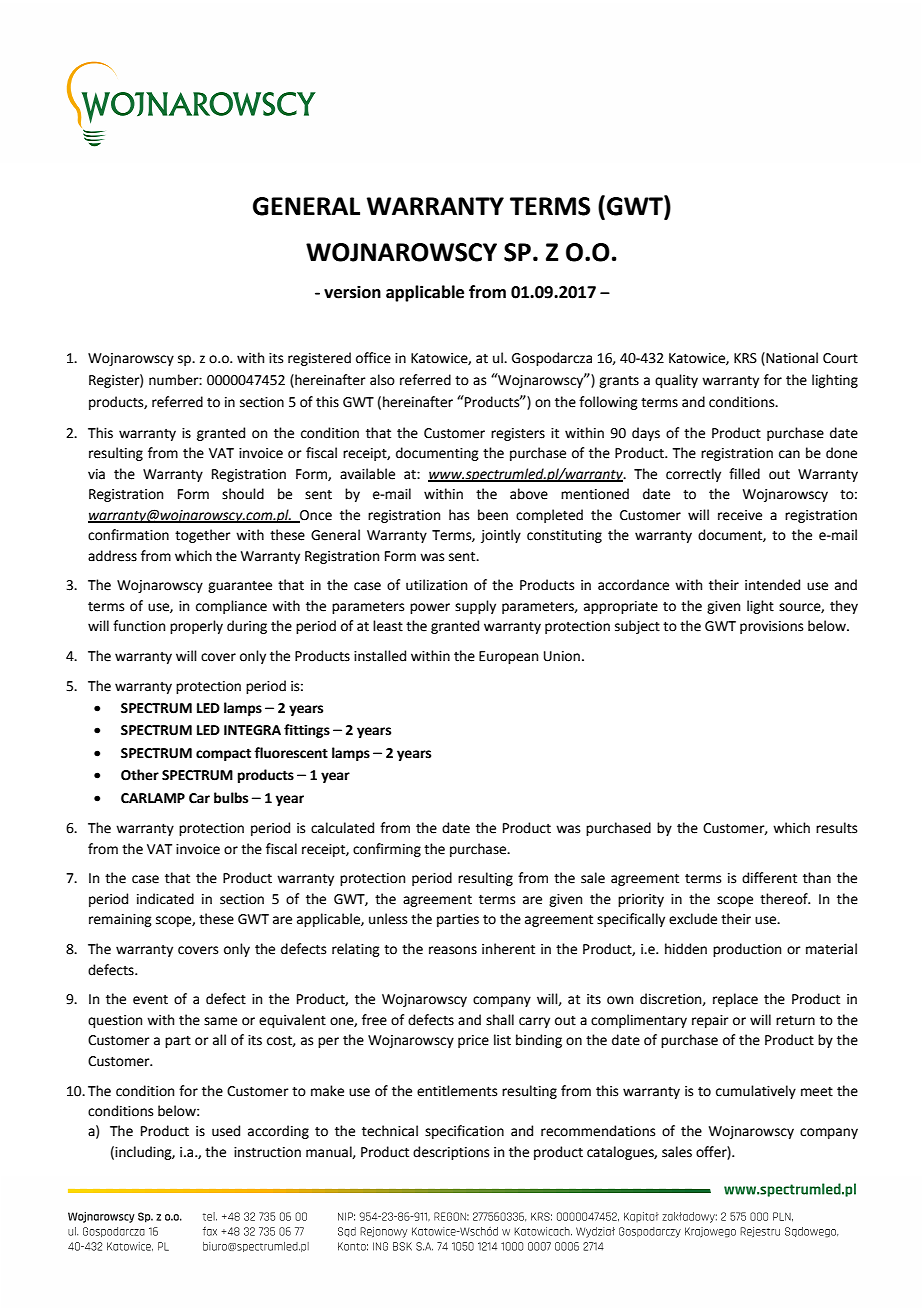  What do you see at coordinates (226, 1131) in the document?
I see `used` at bounding box center [226, 1131].
